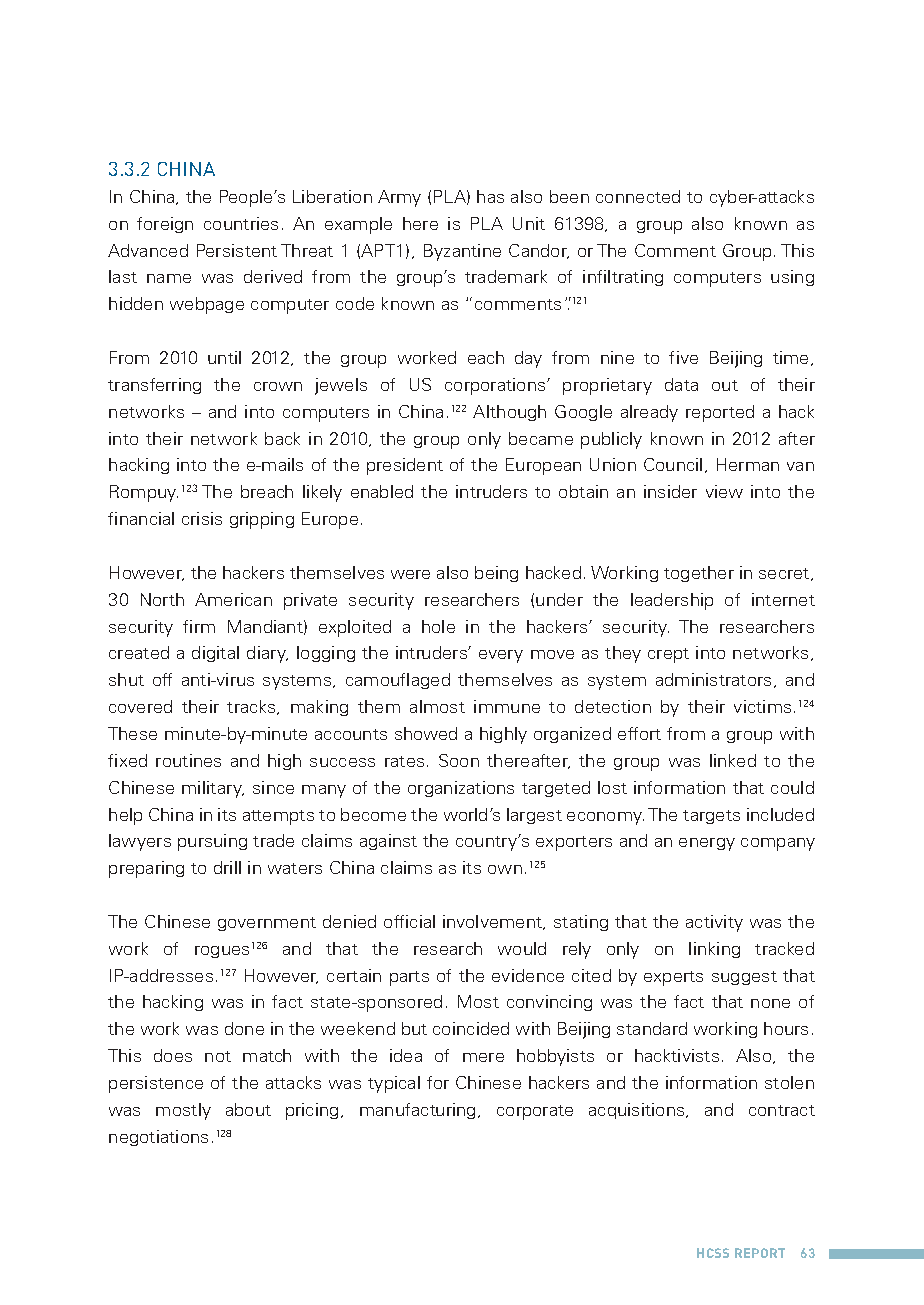 The width and height of the page is (924, 1305). Describe the element at coordinates (501, 656) in the page. I see `every` at that location.
